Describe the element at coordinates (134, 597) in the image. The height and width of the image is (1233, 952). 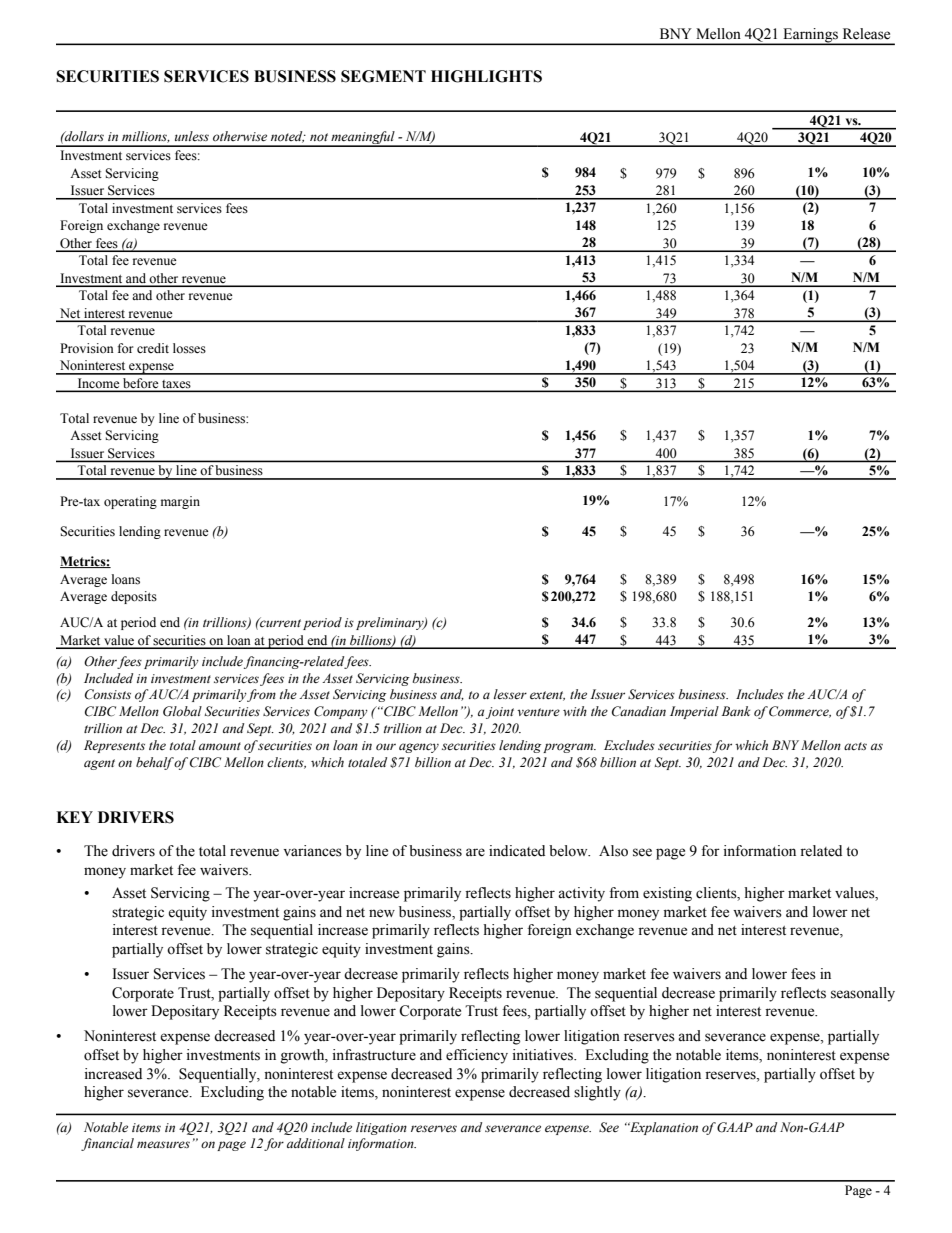
I see `deposits` at that location.
